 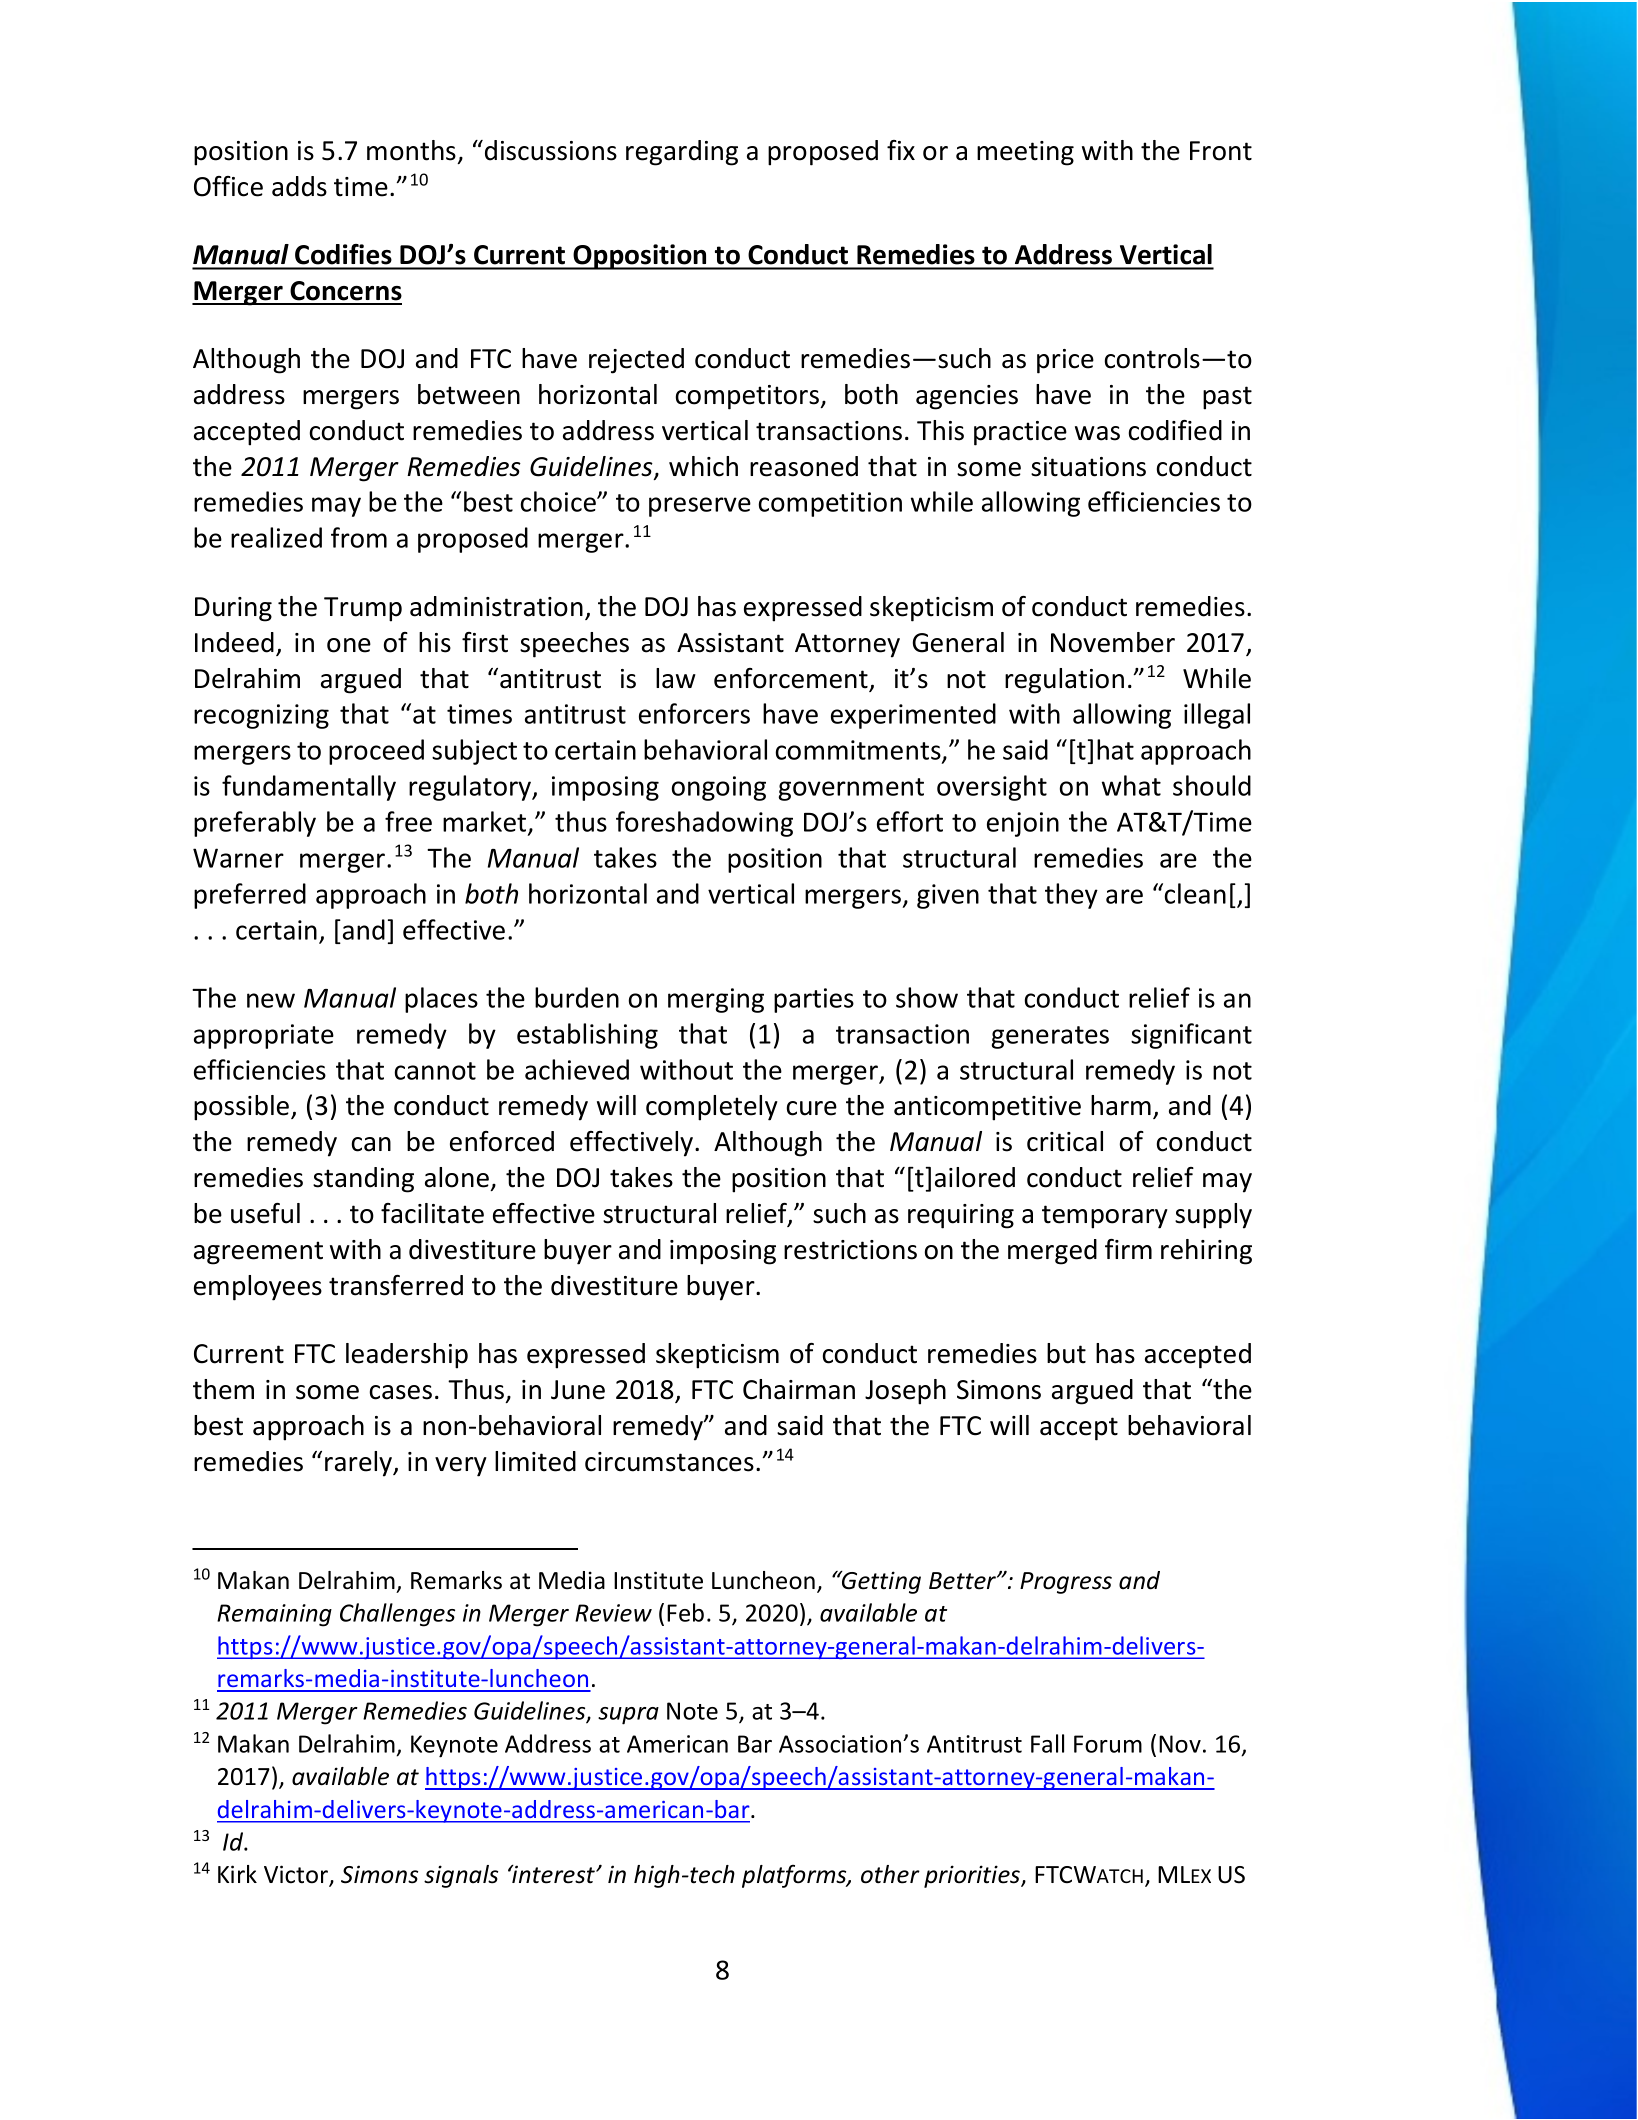 What do you see at coordinates (685, 1612) in the page?
I see `Feb` at bounding box center [685, 1612].
